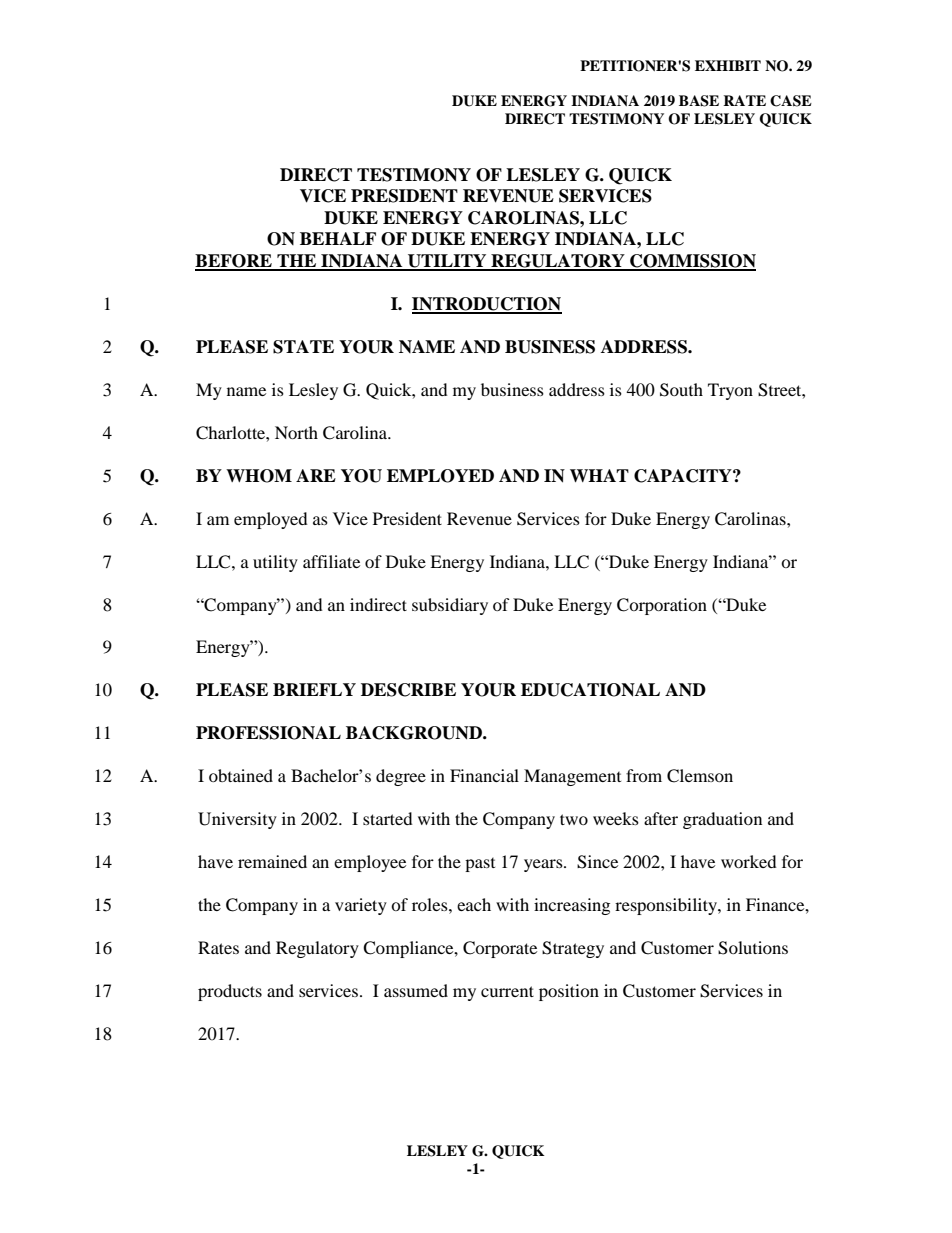 This screenshot has width=952, height=1233. Describe the element at coordinates (303, 347) in the screenshot. I see `STATE` at that location.
